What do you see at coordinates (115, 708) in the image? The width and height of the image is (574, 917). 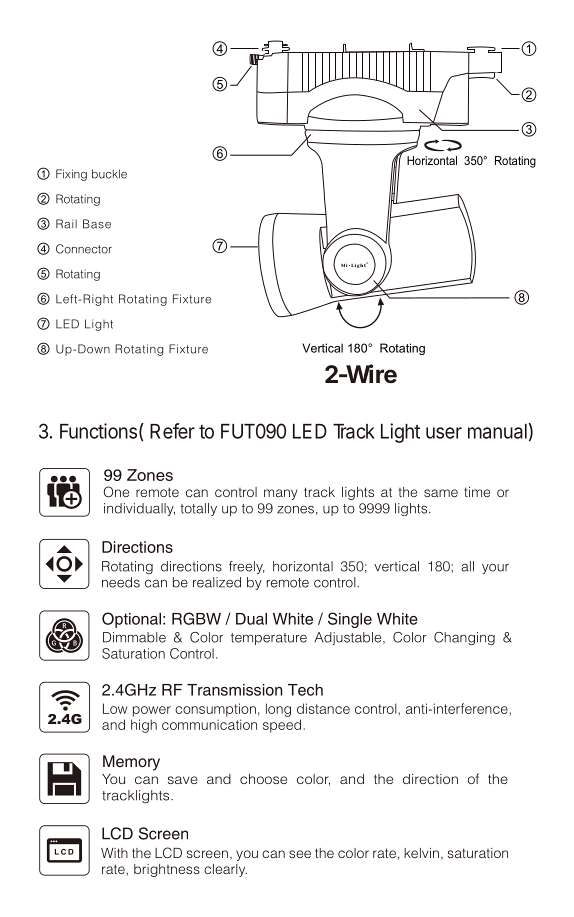 I see `Low` at bounding box center [115, 708].
